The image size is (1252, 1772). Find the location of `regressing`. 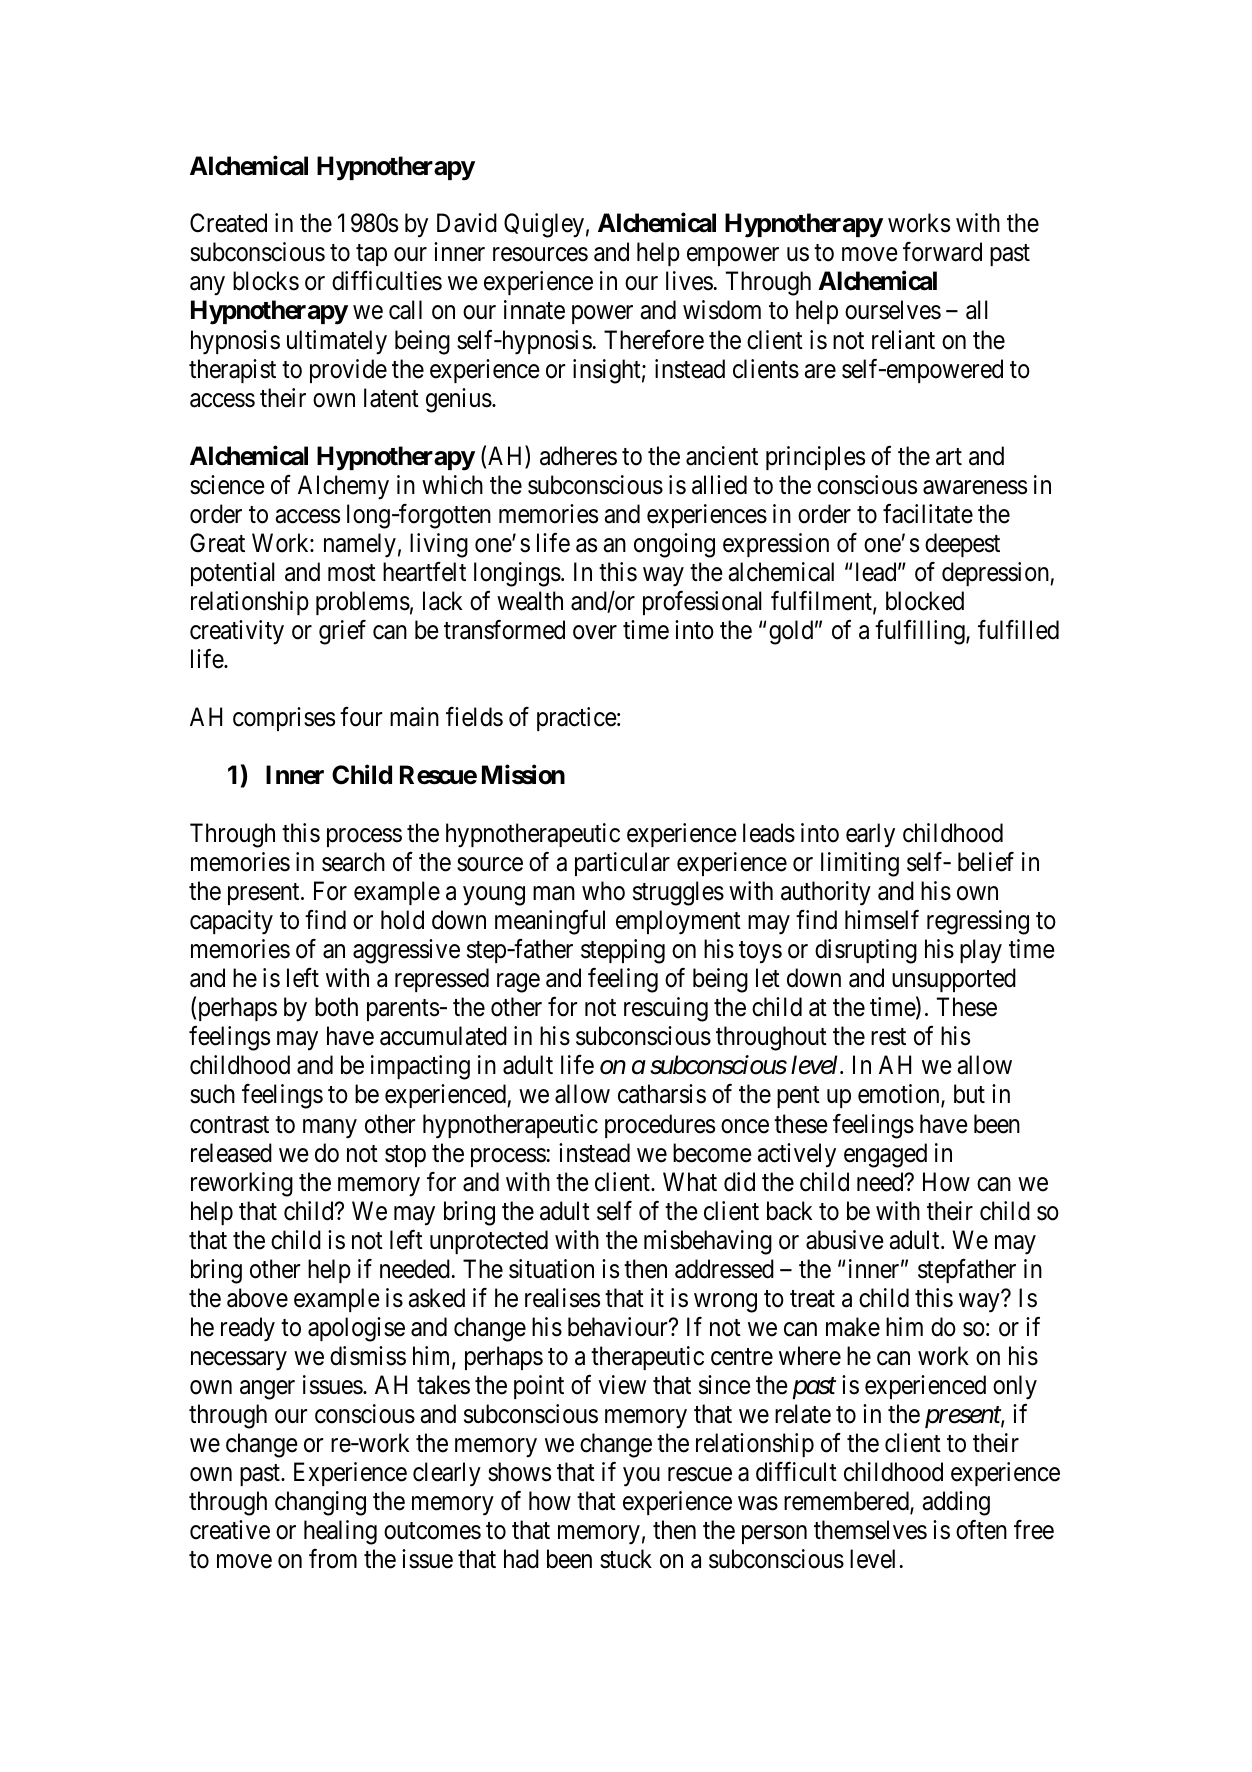

regressing is located at coordinates (978, 922).
